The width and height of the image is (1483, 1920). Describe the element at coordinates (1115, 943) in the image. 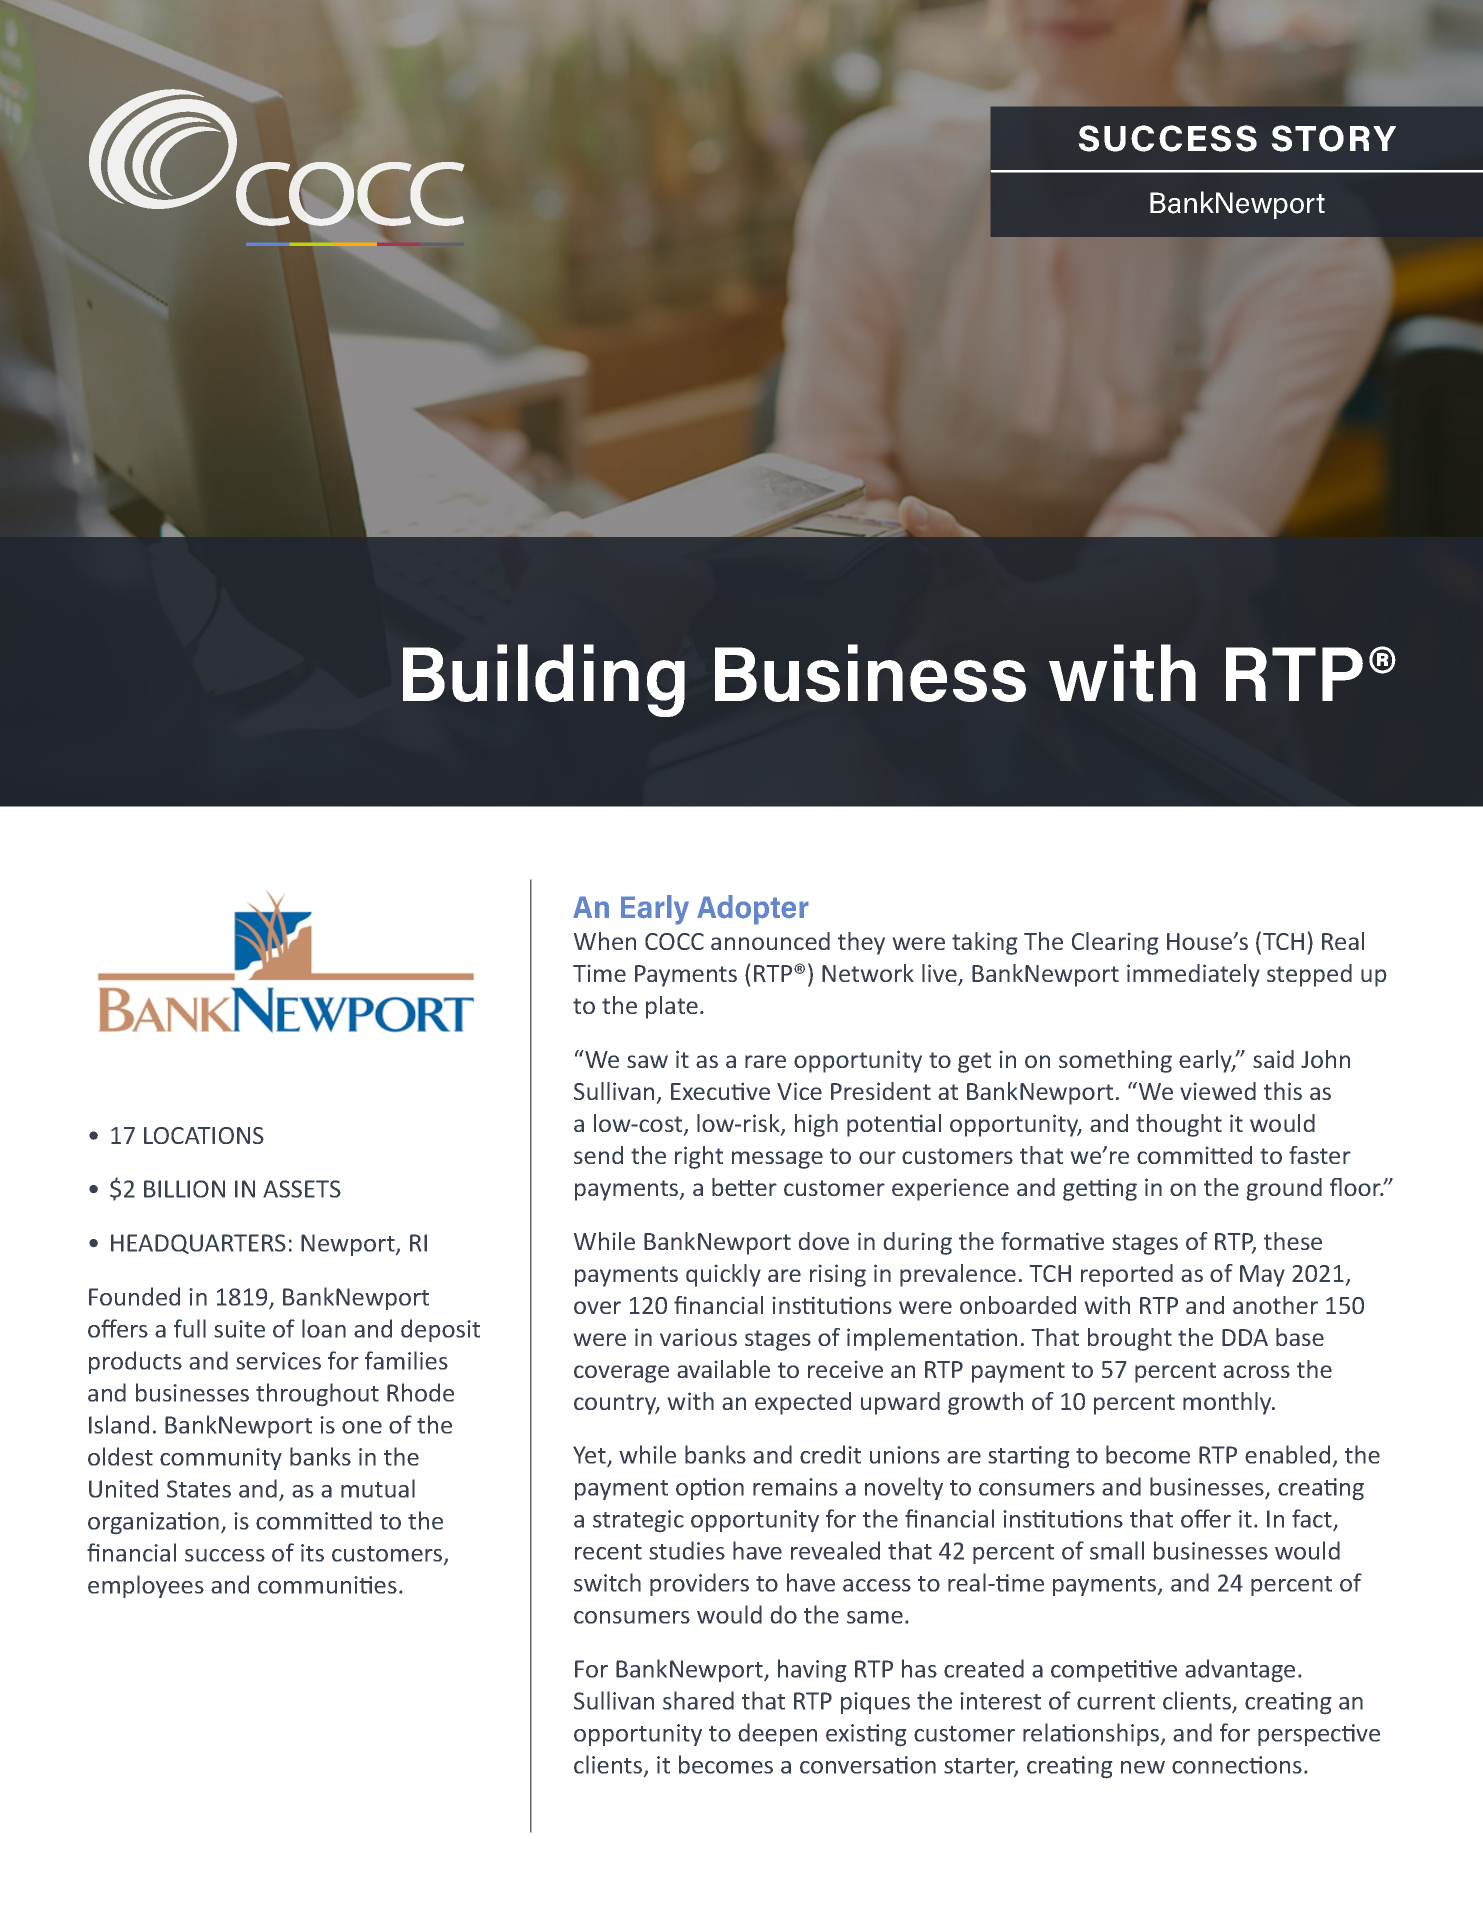

I see `Clearing` at that location.
